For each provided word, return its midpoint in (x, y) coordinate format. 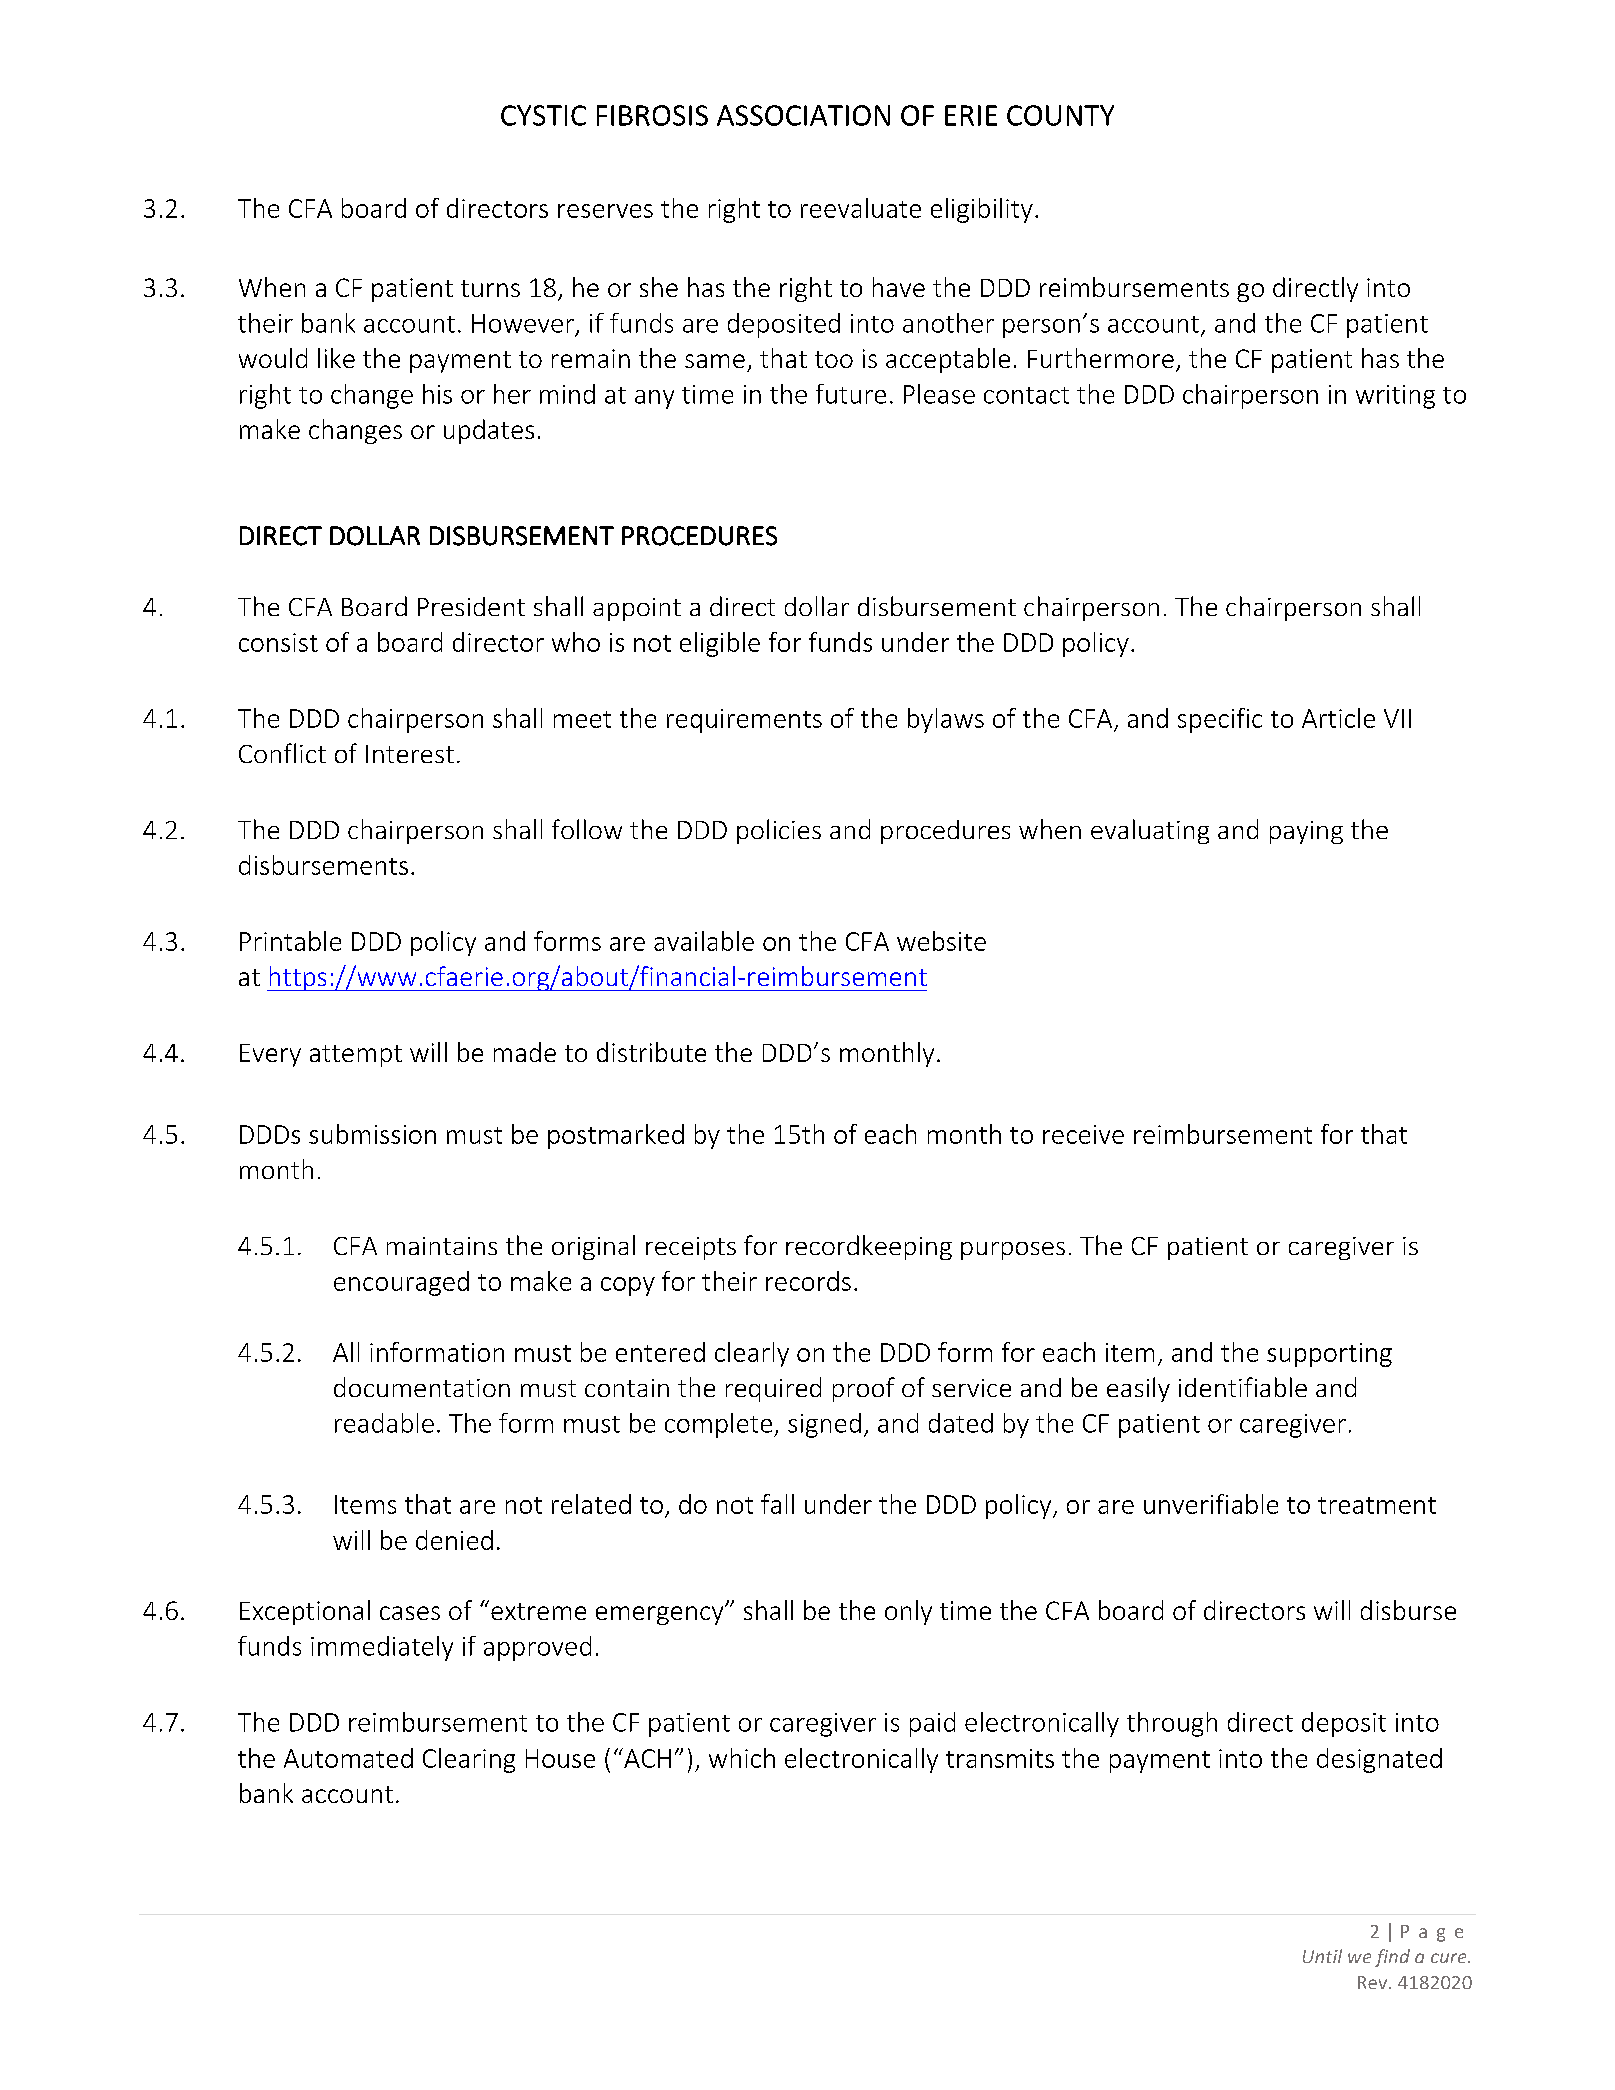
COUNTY (1060, 115)
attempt (356, 1056)
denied (454, 1540)
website (941, 941)
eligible (720, 644)
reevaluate (861, 208)
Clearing (469, 1760)
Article (1338, 718)
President (471, 606)
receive (1083, 1134)
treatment (1377, 1505)
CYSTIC (543, 115)
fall (777, 1504)
